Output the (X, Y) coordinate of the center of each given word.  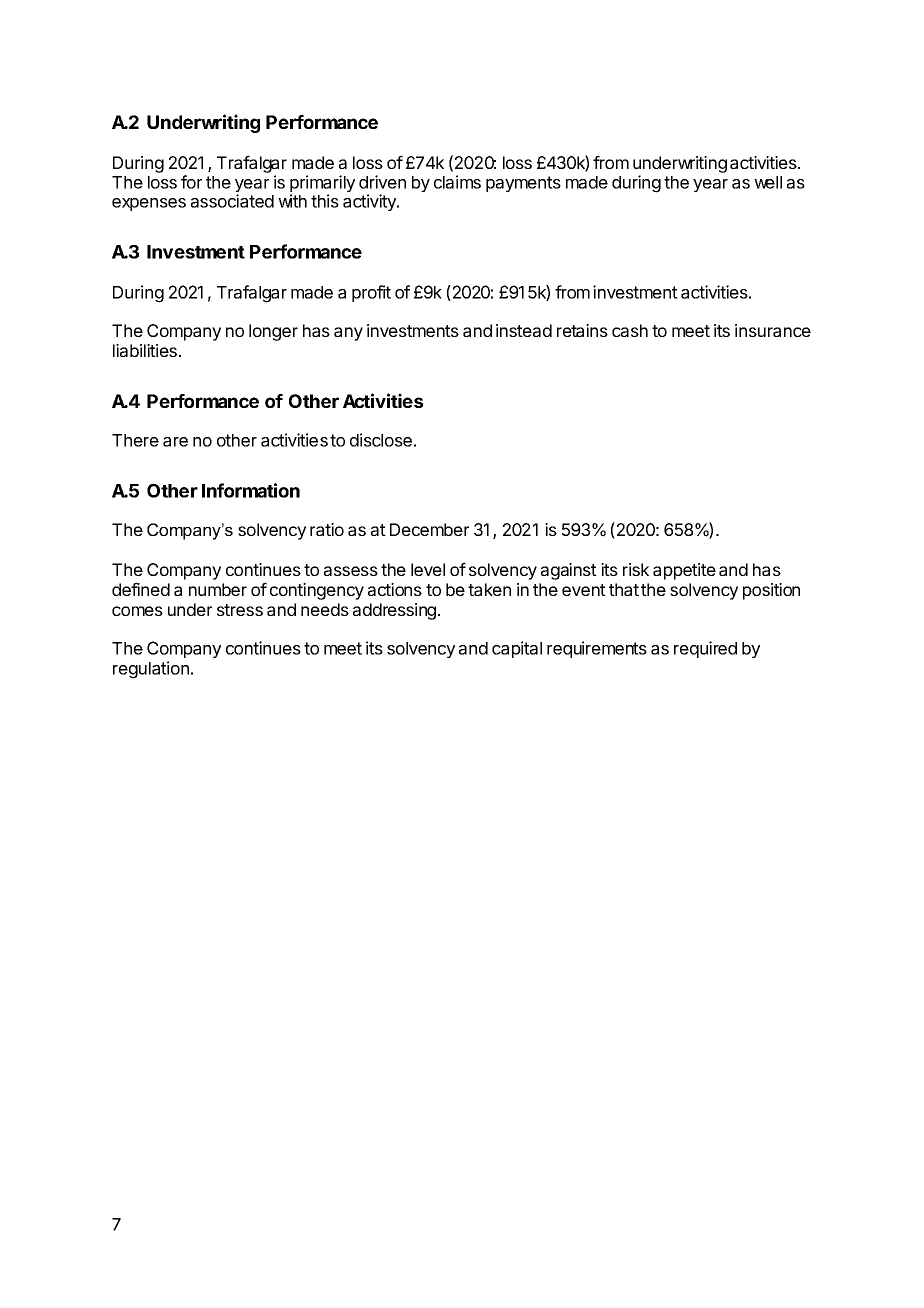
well (768, 182)
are (175, 442)
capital (517, 649)
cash (630, 330)
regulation (151, 670)
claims (457, 182)
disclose (381, 440)
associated (232, 201)
